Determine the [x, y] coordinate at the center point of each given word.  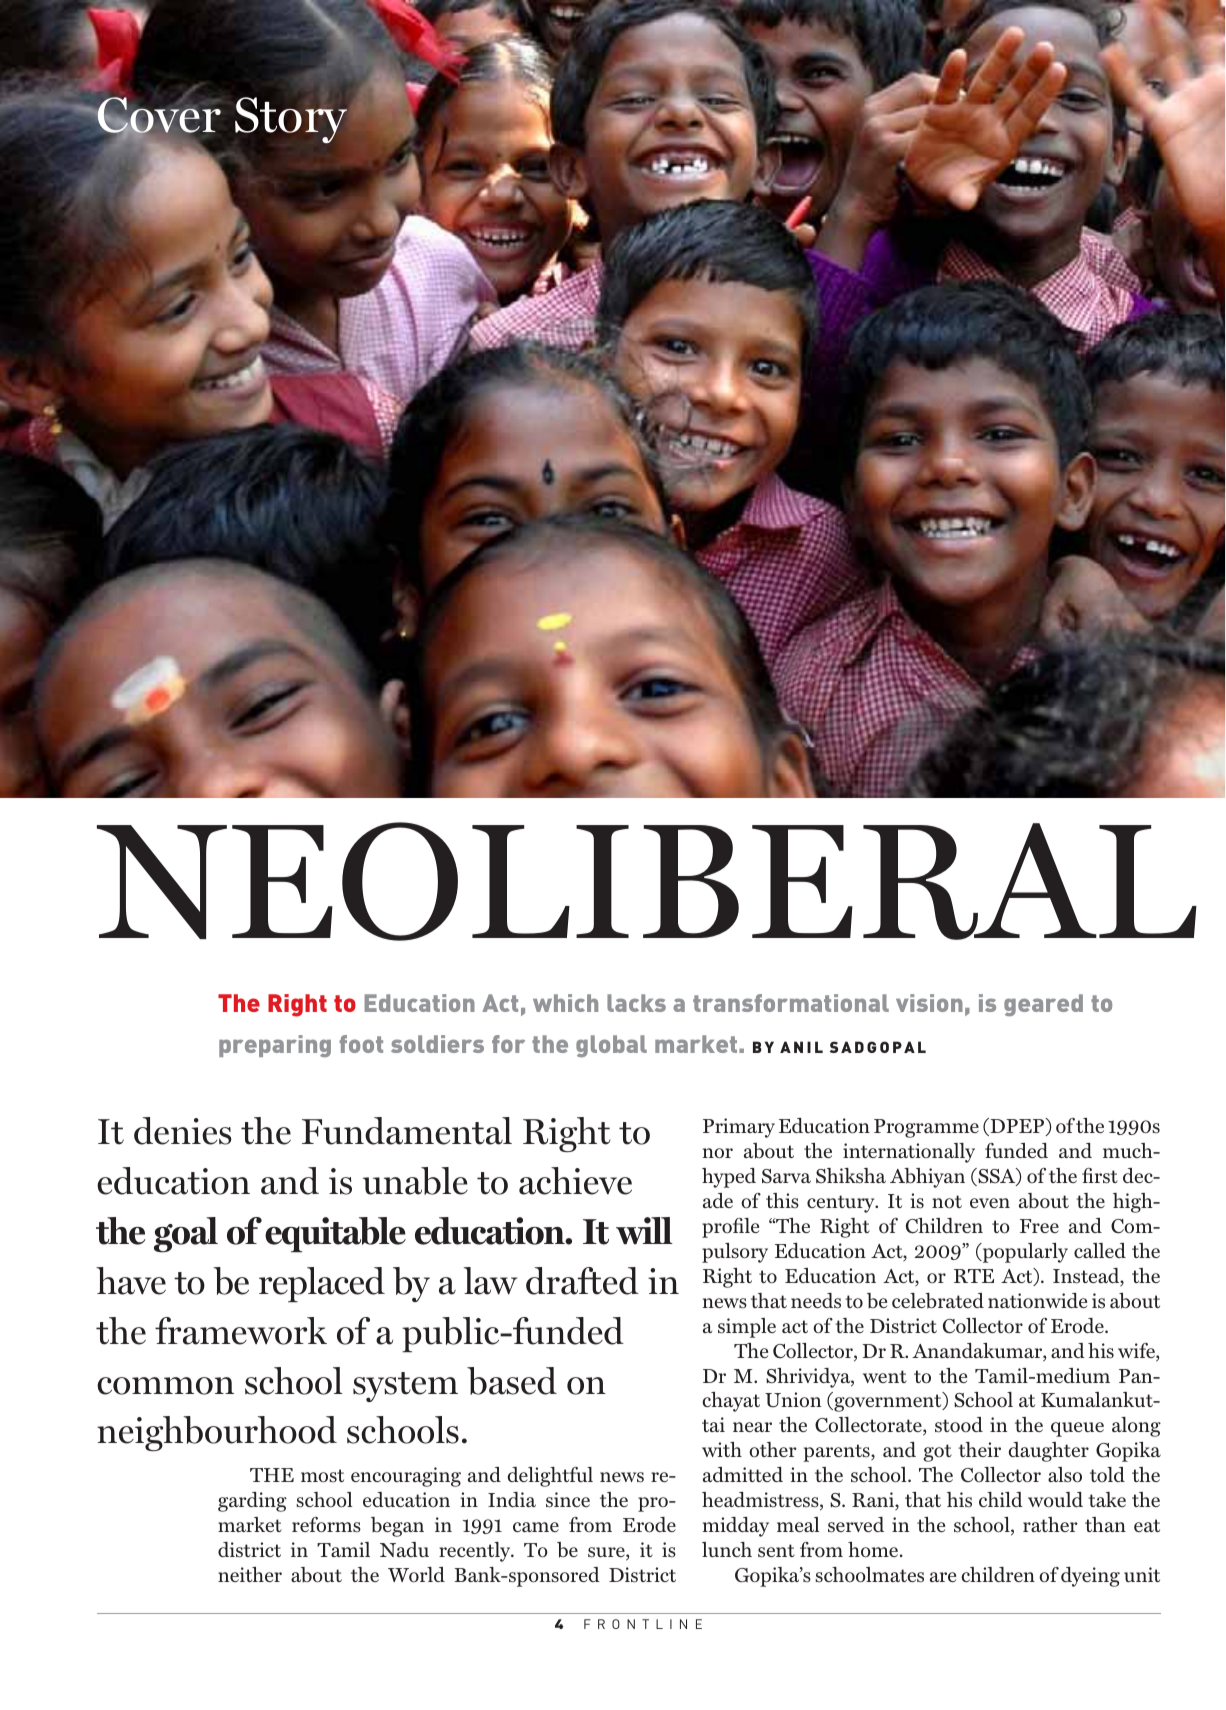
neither [250, 1574]
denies [183, 1131]
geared [1043, 1005]
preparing [275, 1046]
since [568, 1500]
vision [929, 1003]
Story [291, 120]
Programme [926, 1128]
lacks [636, 1003]
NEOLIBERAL [647, 881]
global [611, 1046]
